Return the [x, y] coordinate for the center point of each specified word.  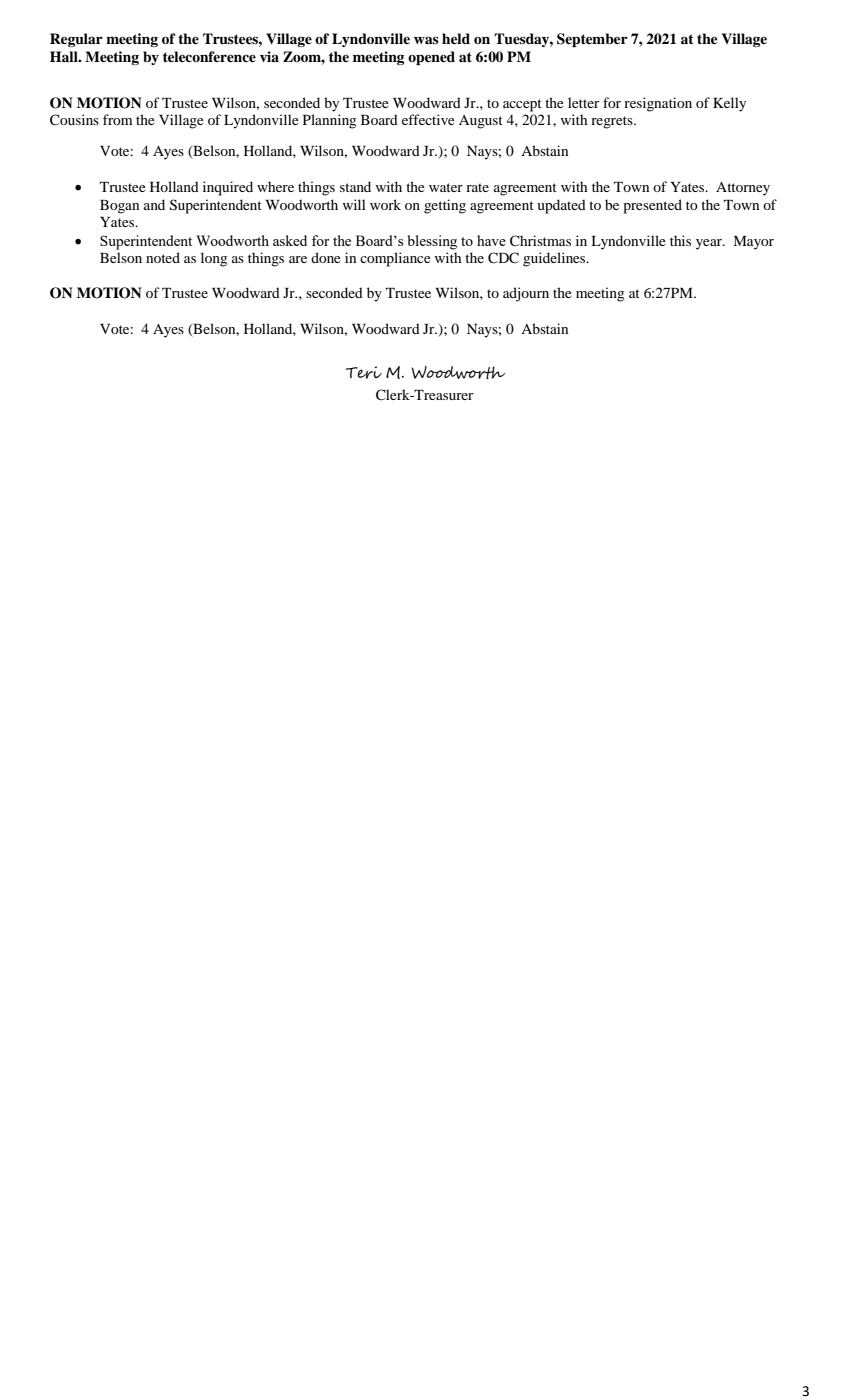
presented [652, 206]
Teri [364, 372]
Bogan [119, 207]
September [592, 40]
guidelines [555, 259]
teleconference [209, 57]
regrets [613, 122]
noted [163, 257]
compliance [395, 259]
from [117, 119]
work [385, 204]
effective [428, 119]
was [426, 40]
